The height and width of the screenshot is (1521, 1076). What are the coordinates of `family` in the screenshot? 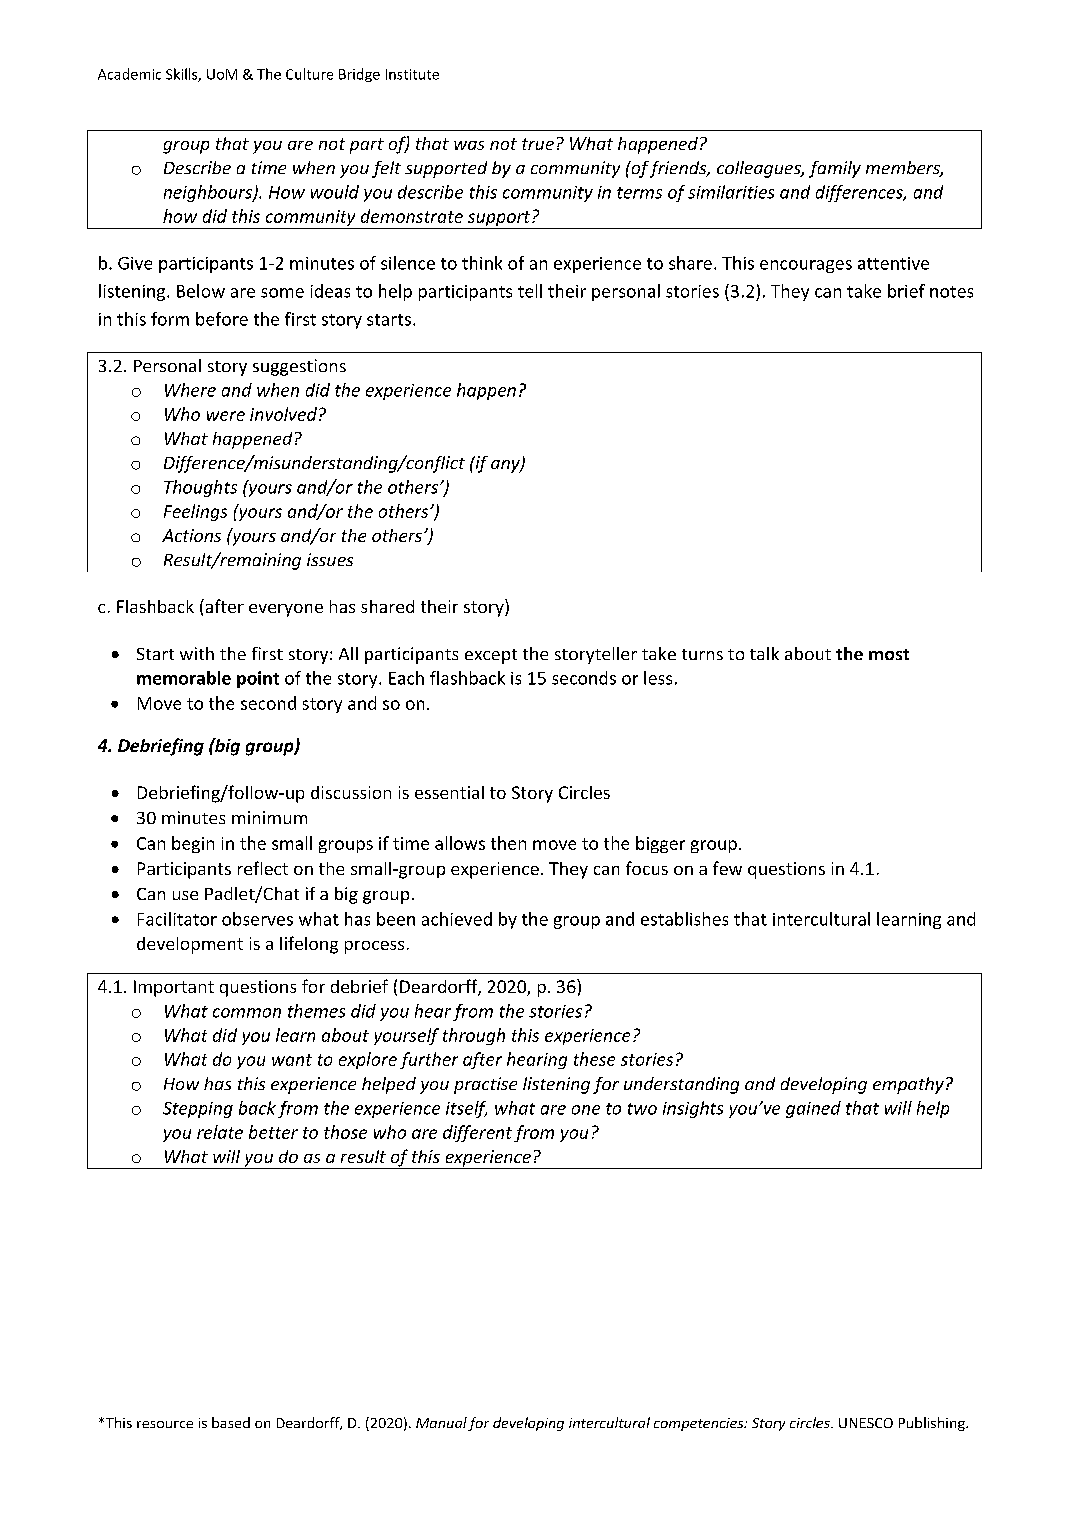 It's located at (835, 169).
